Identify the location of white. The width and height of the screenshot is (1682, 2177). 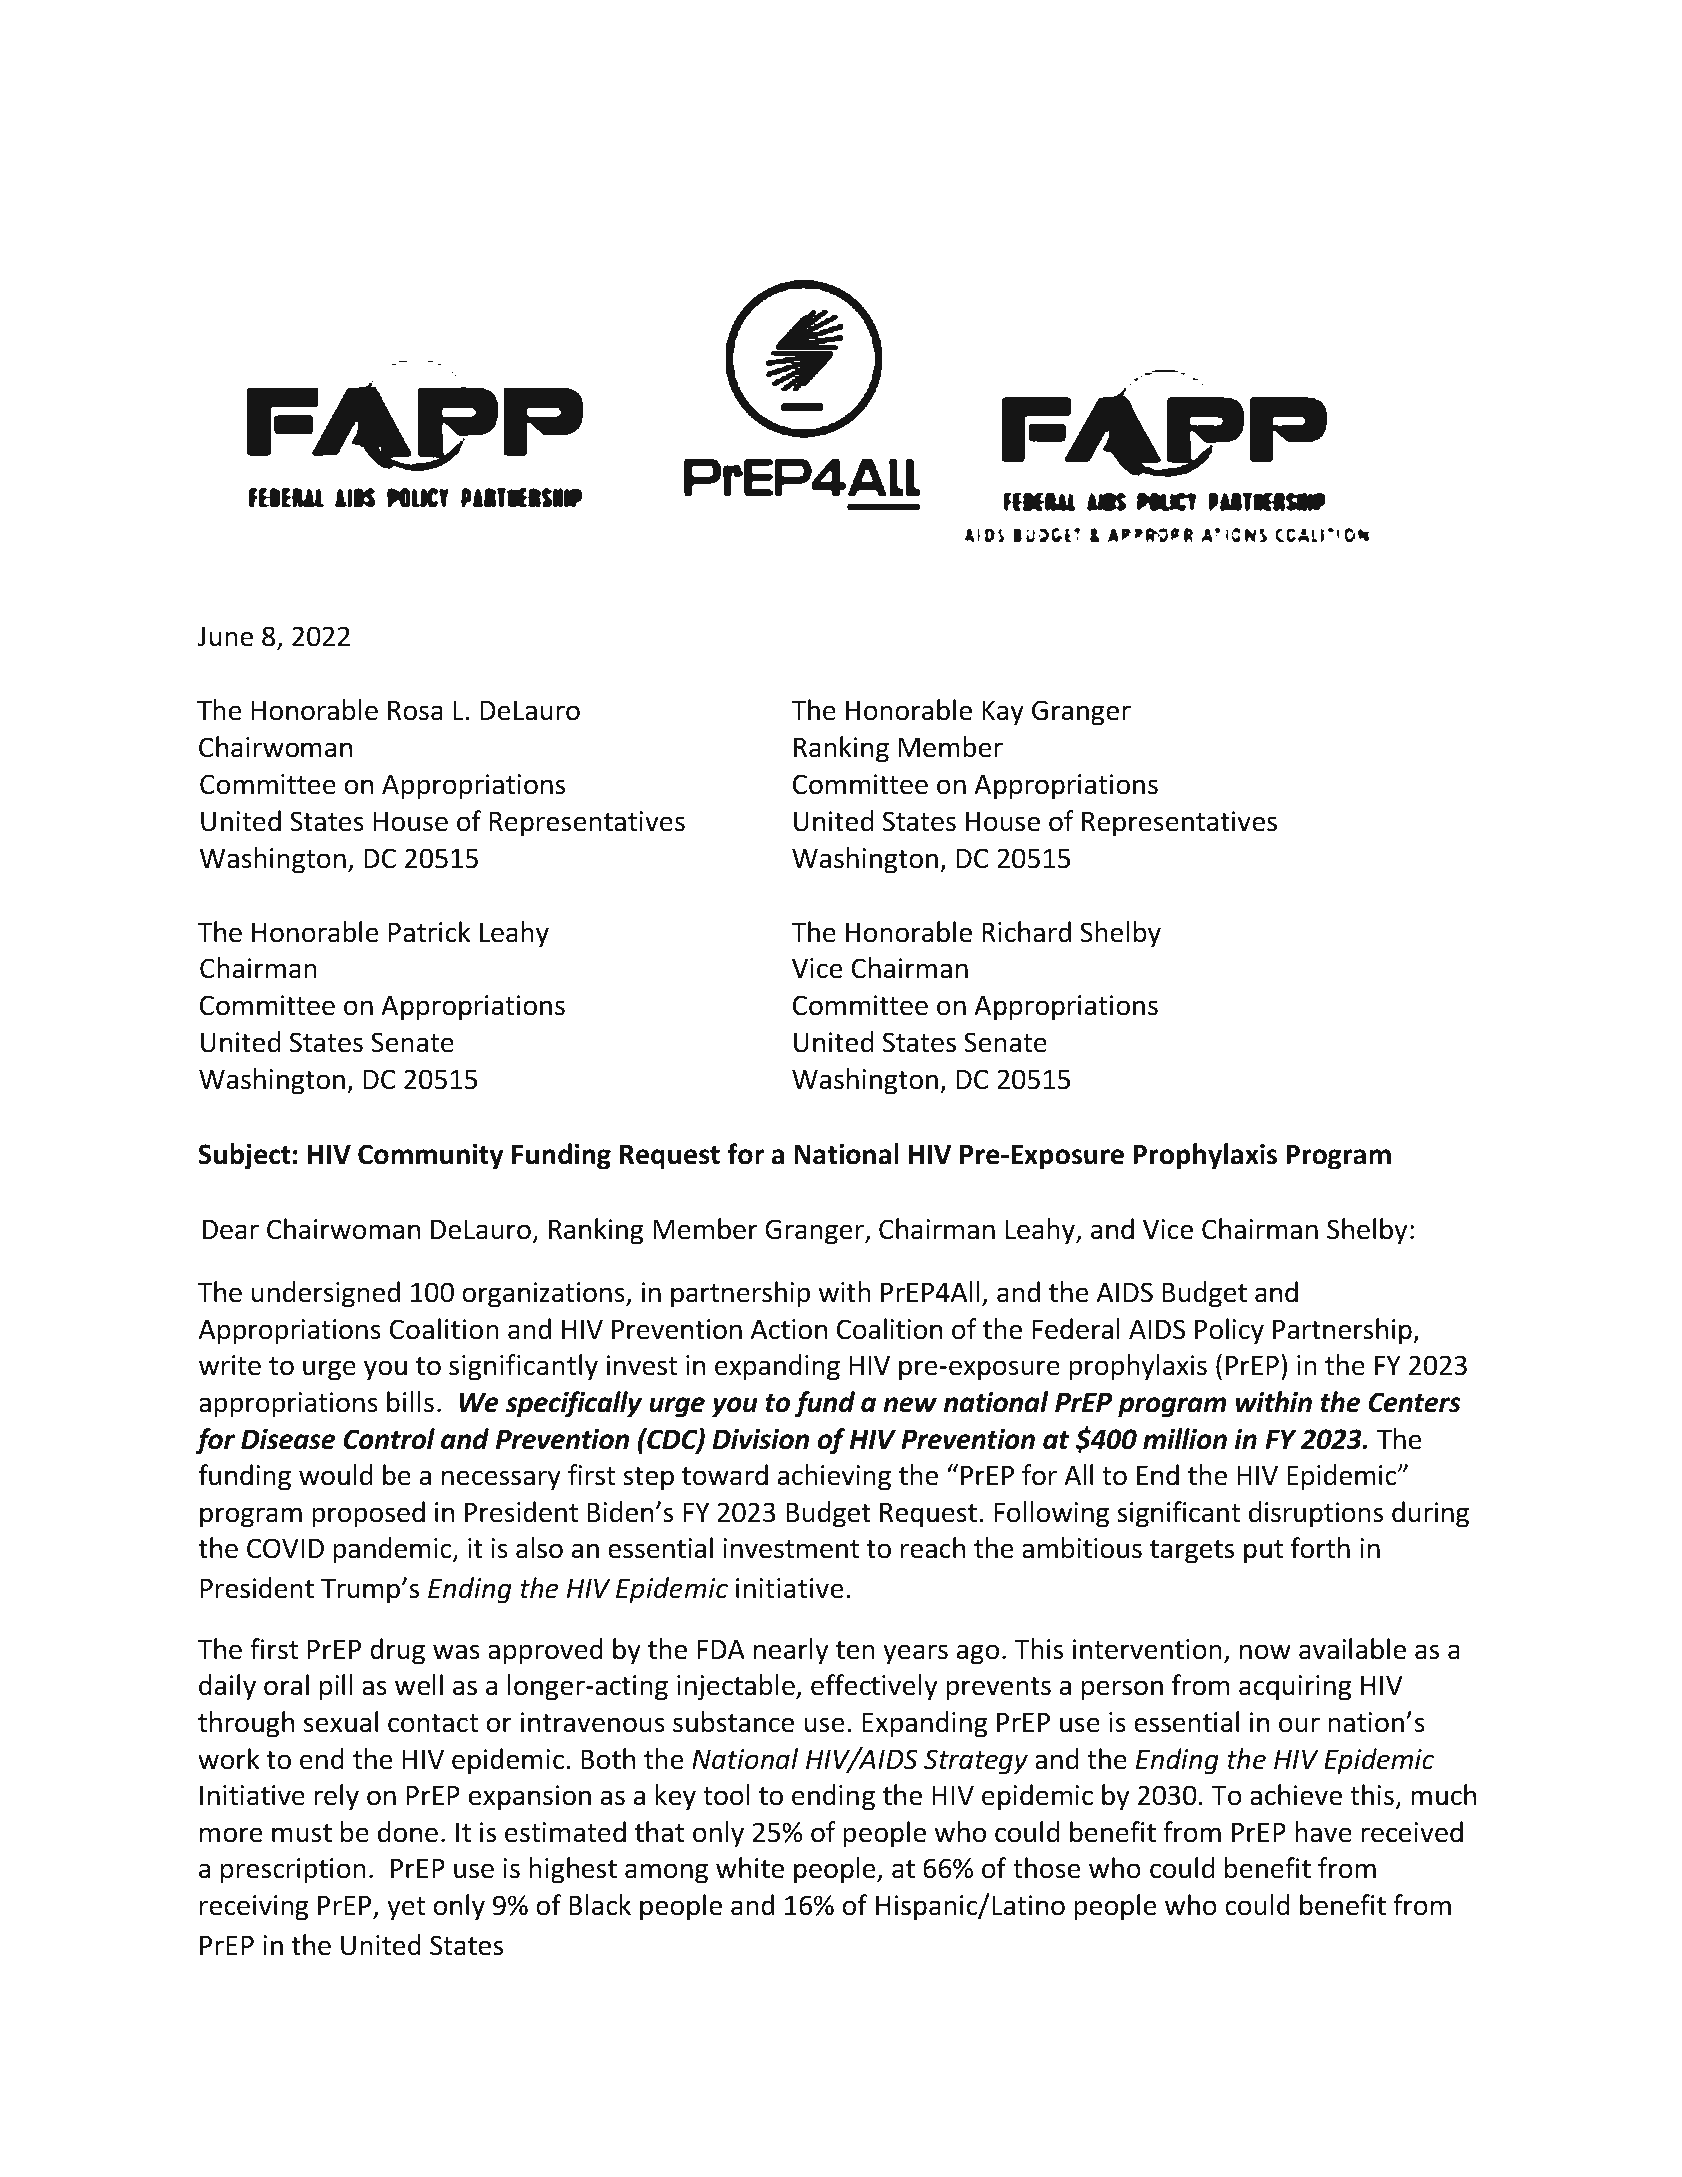
(750, 1868).
